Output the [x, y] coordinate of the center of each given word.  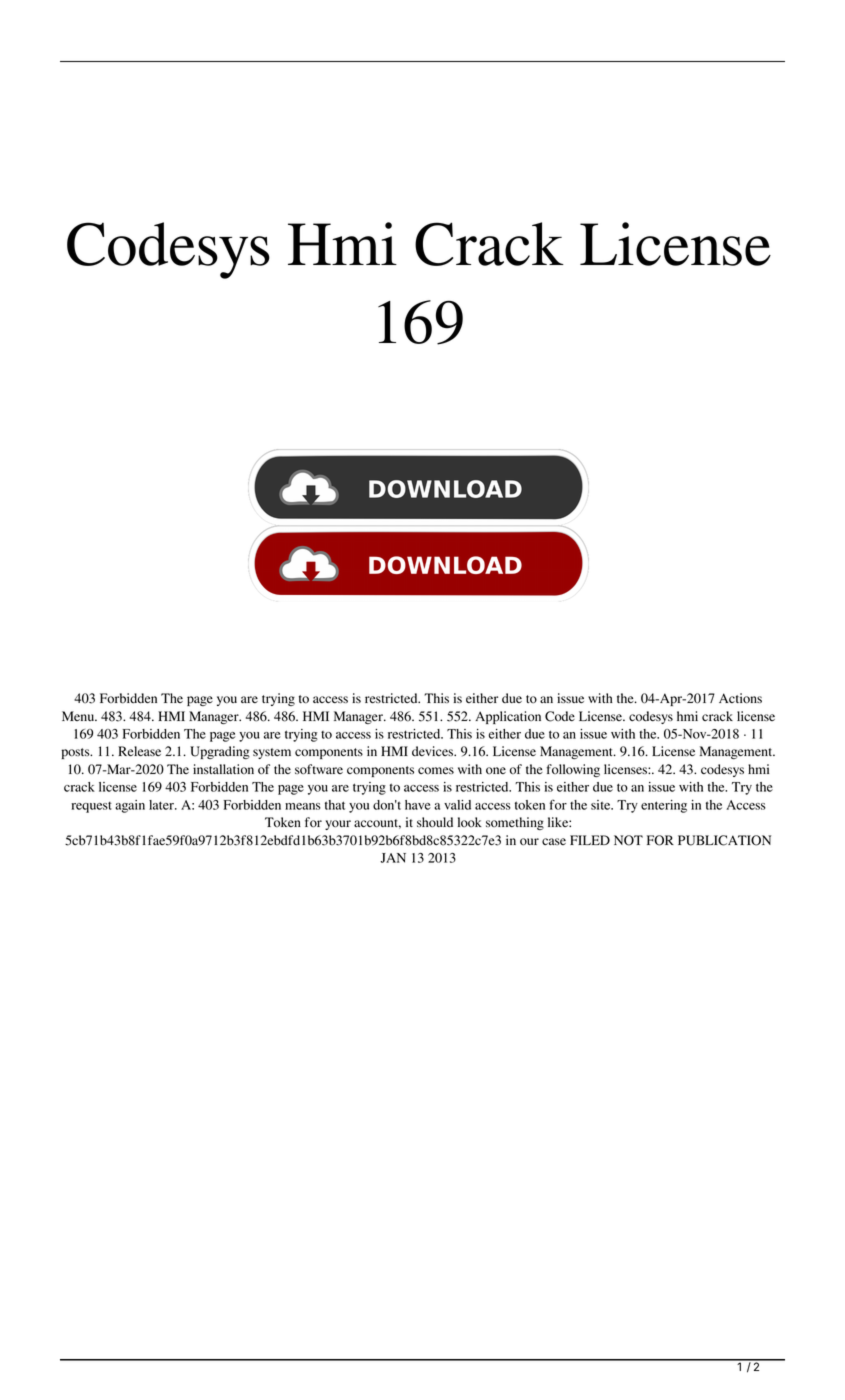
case [554, 841]
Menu [79, 716]
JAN [393, 858]
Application [508, 717]
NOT [628, 840]
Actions [740, 698]
